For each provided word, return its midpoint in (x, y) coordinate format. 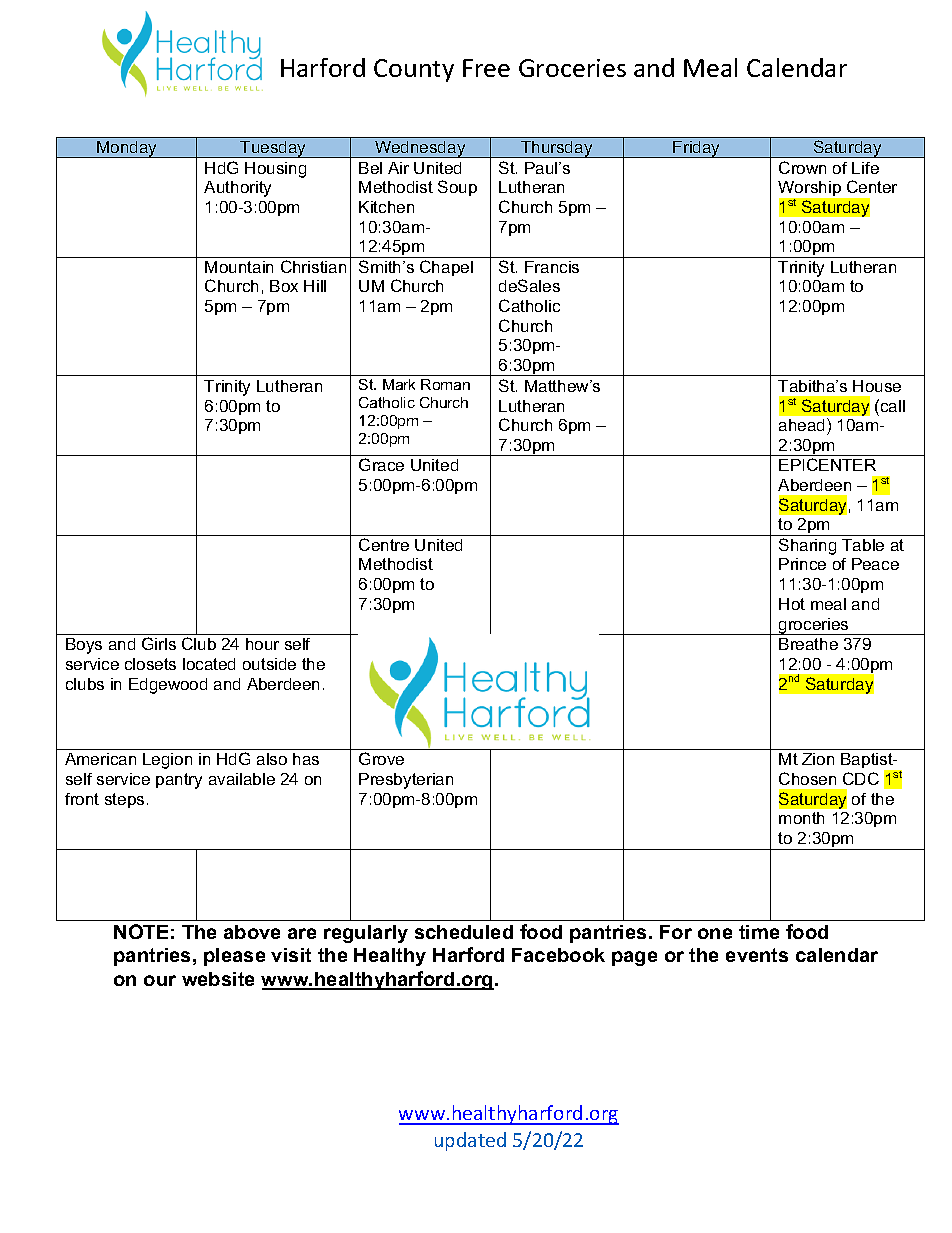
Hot (792, 604)
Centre (384, 544)
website (218, 979)
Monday (127, 149)
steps (124, 800)
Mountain (239, 267)
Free (486, 68)
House (877, 386)
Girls (159, 643)
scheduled (464, 932)
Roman (445, 384)
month (801, 818)
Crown (802, 167)
